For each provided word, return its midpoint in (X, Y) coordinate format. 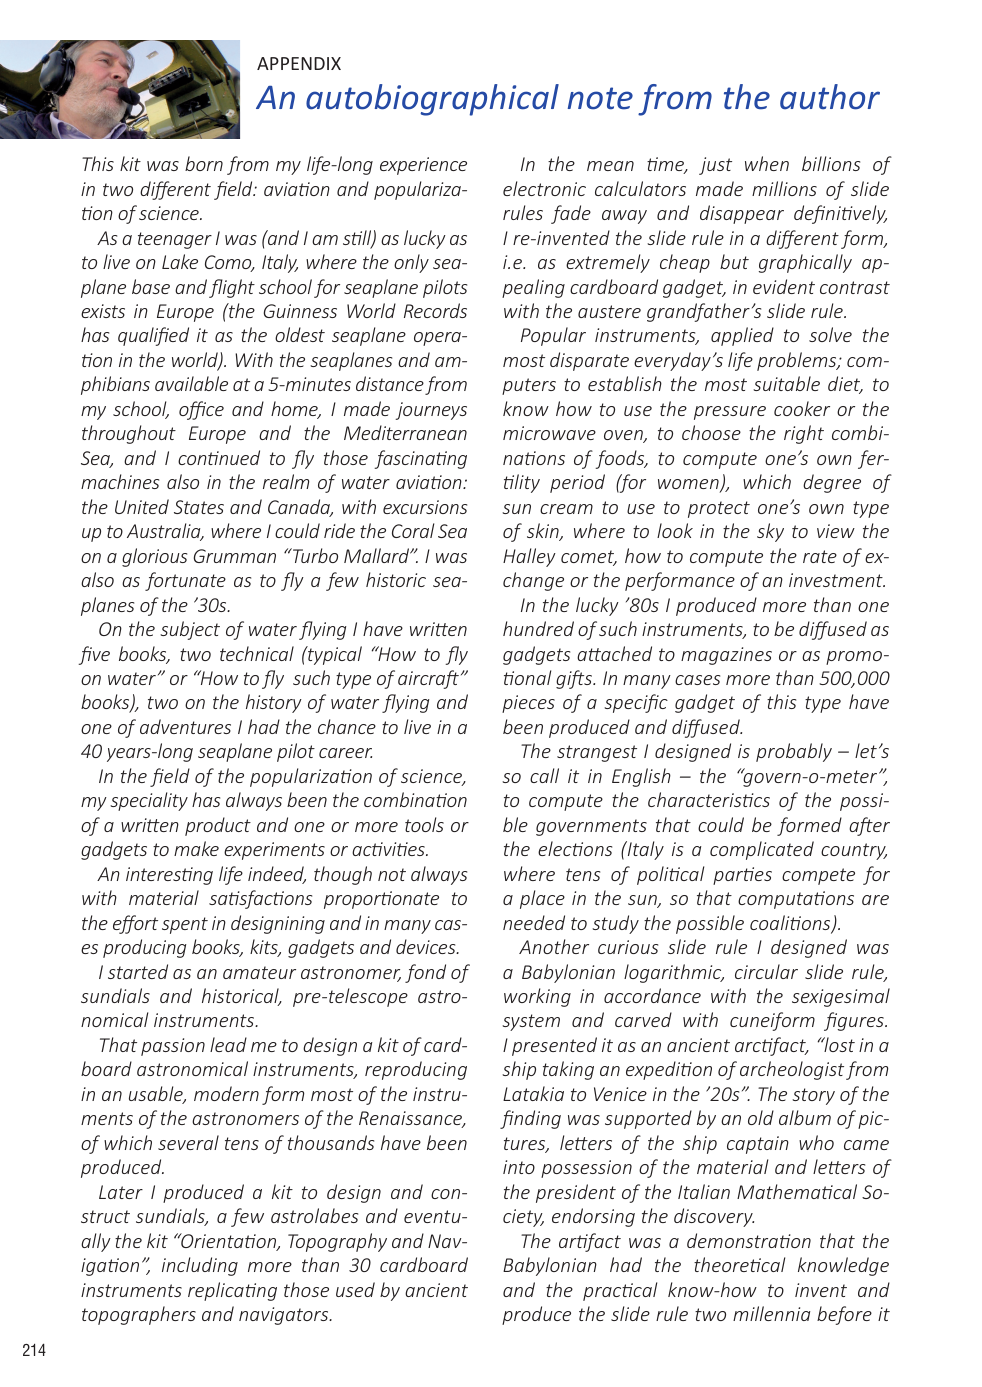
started (138, 971)
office (201, 410)
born (204, 163)
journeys (431, 411)
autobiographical (432, 100)
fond (425, 973)
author (830, 97)
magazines (726, 656)
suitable (786, 383)
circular (766, 971)
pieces (528, 704)
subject (190, 630)
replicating (232, 1291)
